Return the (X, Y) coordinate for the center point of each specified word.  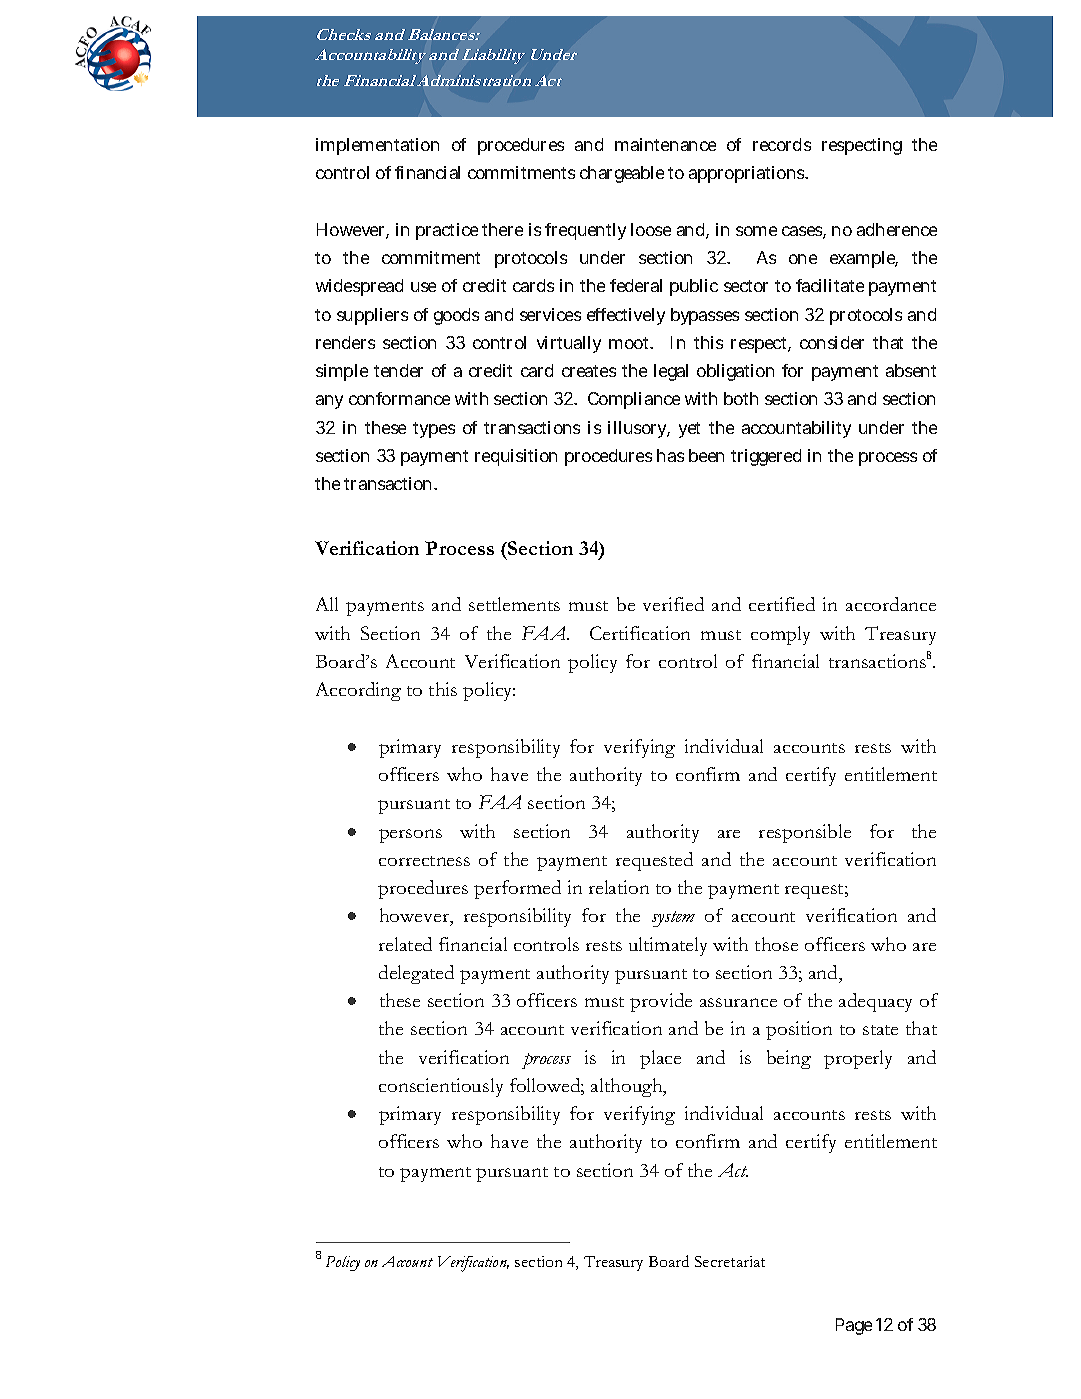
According (358, 691)
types (434, 430)
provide (661, 1002)
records (782, 144)
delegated (416, 974)
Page (854, 1326)
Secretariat (730, 1261)
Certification (640, 633)
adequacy (875, 1002)
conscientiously (441, 1087)
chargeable (622, 174)
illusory (639, 429)
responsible (805, 833)
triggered (766, 457)
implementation (377, 146)
